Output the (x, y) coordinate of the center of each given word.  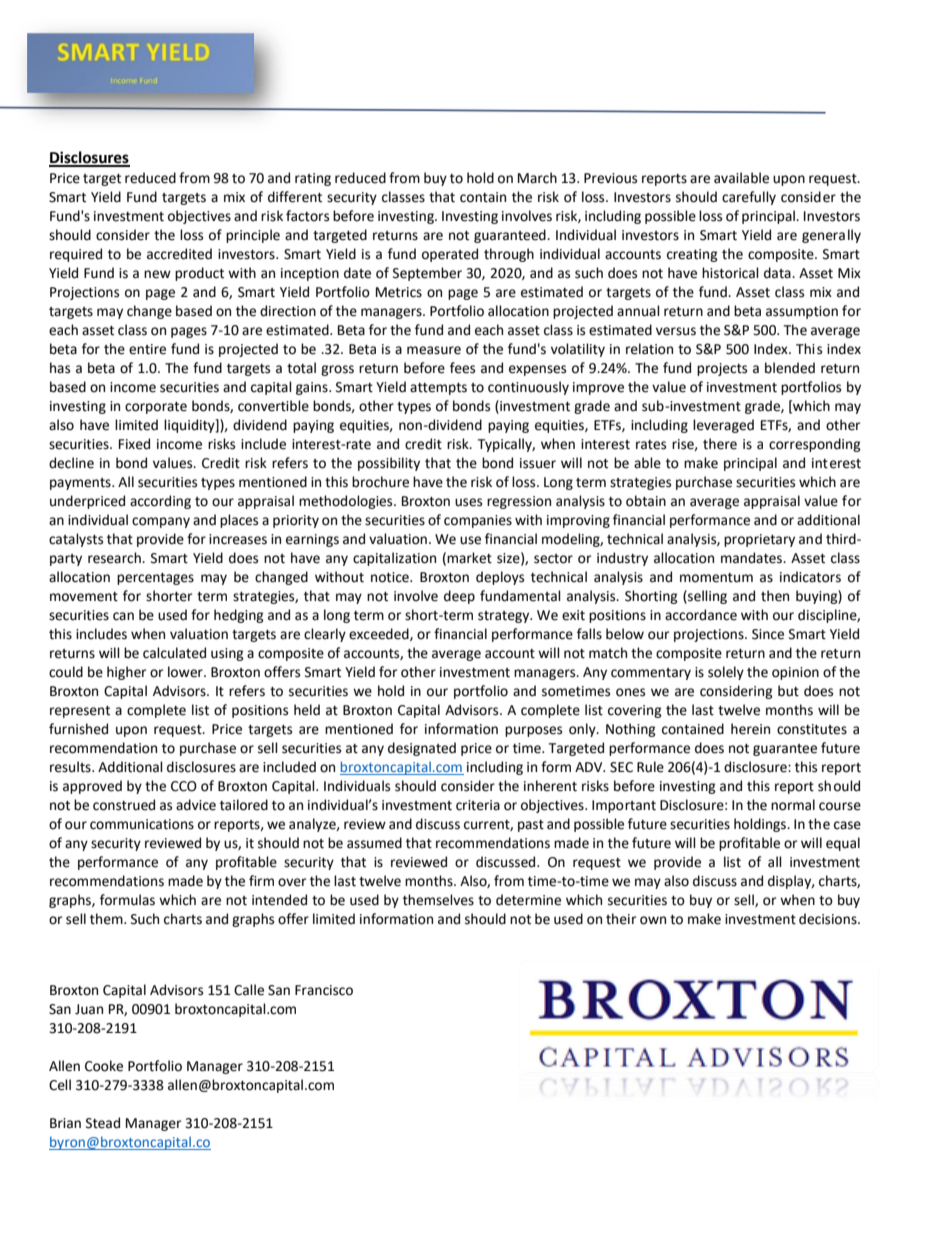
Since (768, 634)
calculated (174, 653)
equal (843, 844)
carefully (749, 198)
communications (142, 824)
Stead (103, 1123)
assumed (374, 843)
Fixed (134, 444)
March (537, 178)
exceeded (380, 634)
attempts (438, 389)
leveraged (723, 426)
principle (253, 236)
